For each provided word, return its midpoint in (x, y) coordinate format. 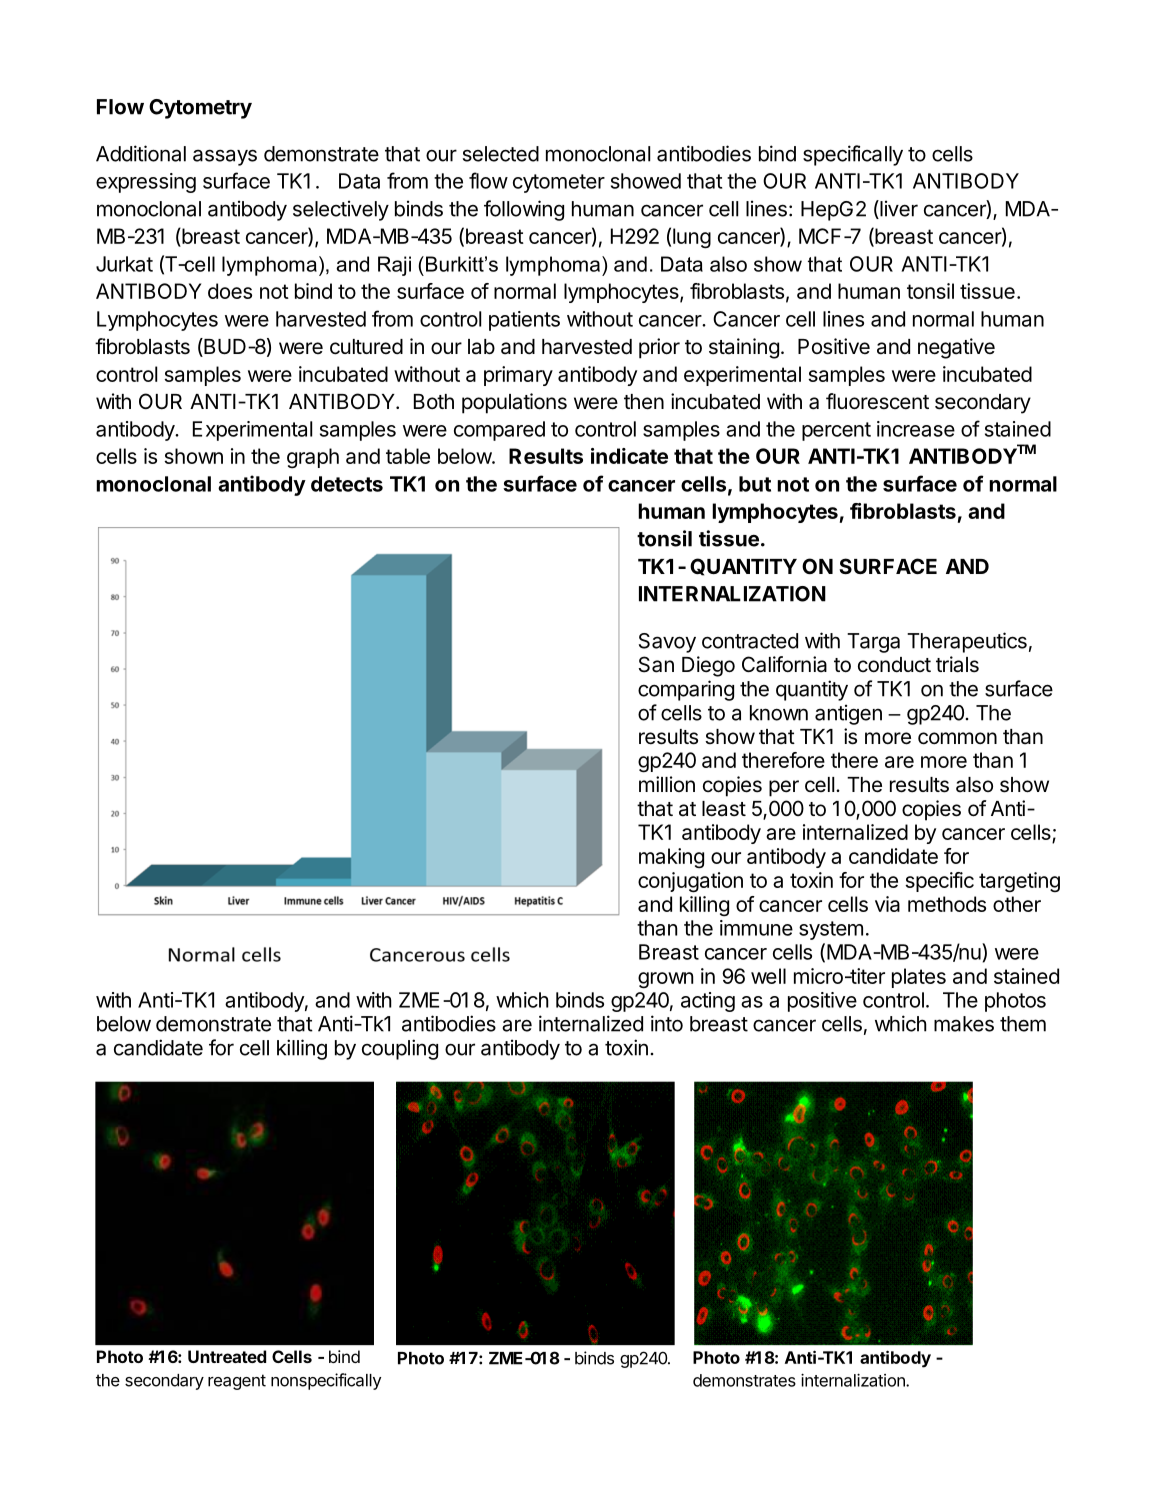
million (667, 784)
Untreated (227, 1356)
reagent (237, 1382)
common (957, 738)
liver (898, 209)
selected (501, 154)
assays (225, 157)
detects (347, 484)
